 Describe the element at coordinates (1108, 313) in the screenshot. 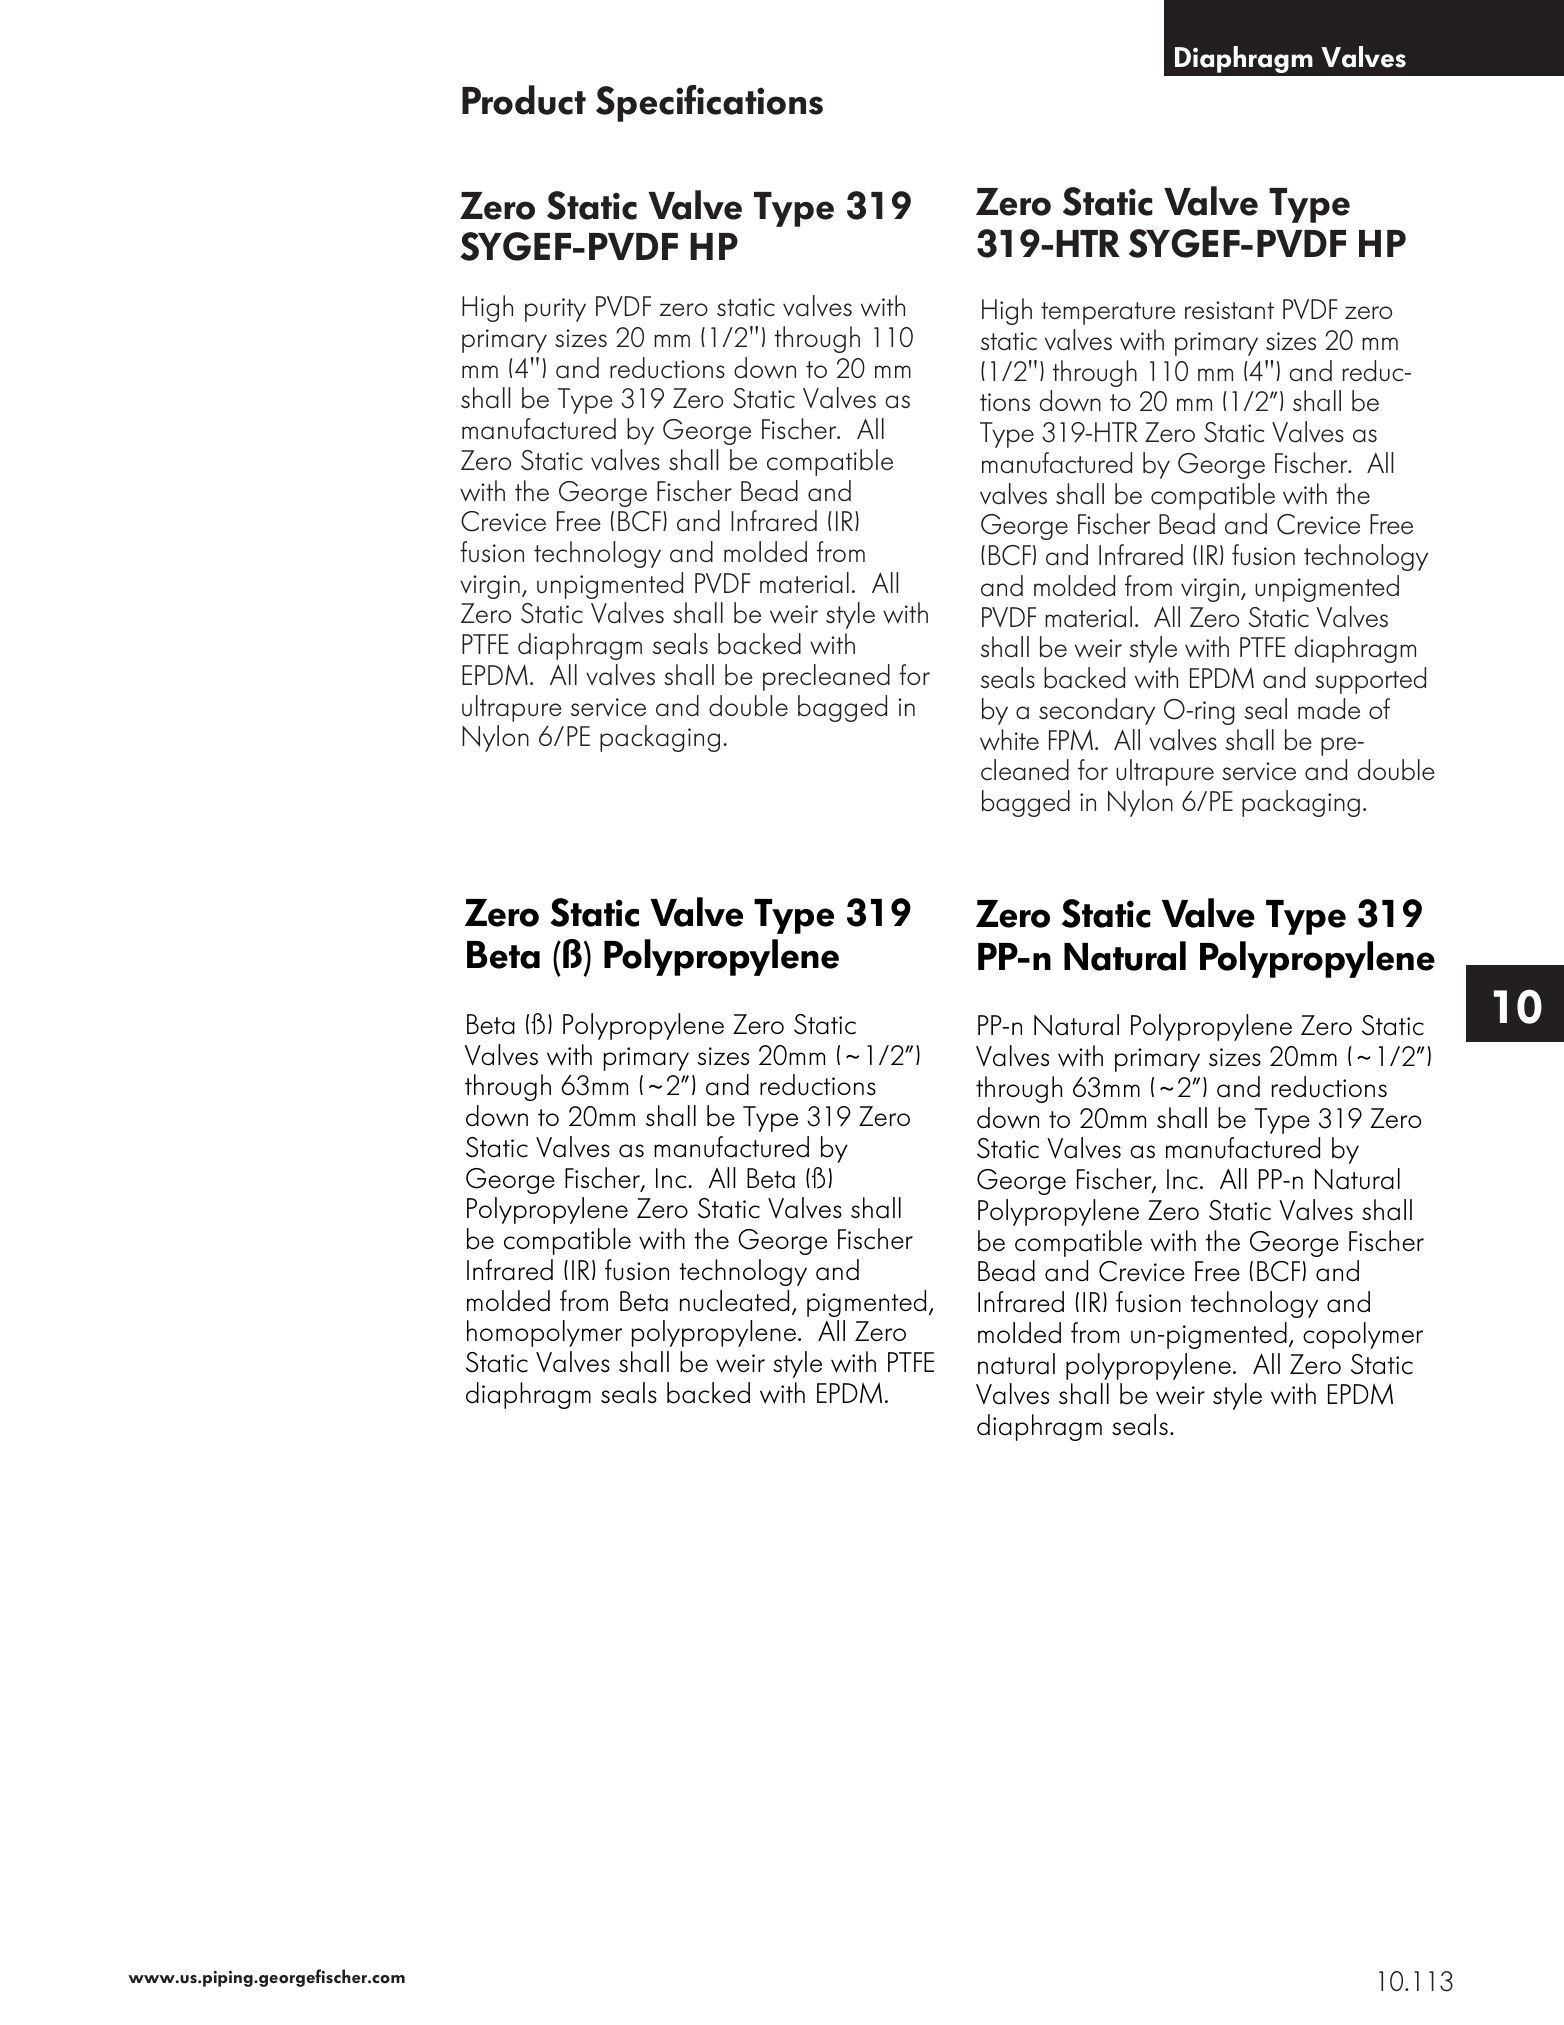

I see `temperature` at that location.
